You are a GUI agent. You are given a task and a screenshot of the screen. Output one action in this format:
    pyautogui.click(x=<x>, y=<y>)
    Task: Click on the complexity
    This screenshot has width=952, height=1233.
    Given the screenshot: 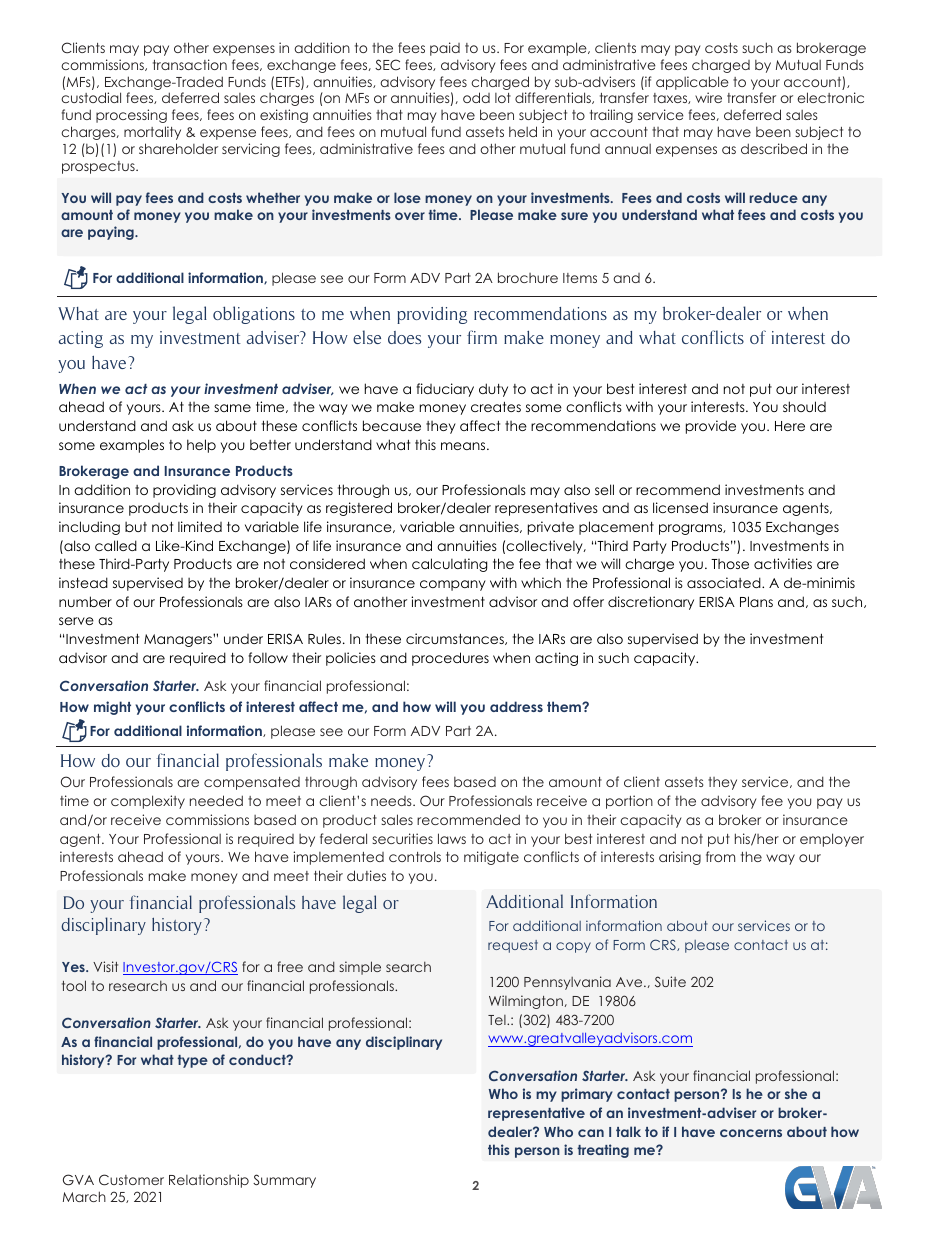 What is the action you would take?
    pyautogui.click(x=148, y=802)
